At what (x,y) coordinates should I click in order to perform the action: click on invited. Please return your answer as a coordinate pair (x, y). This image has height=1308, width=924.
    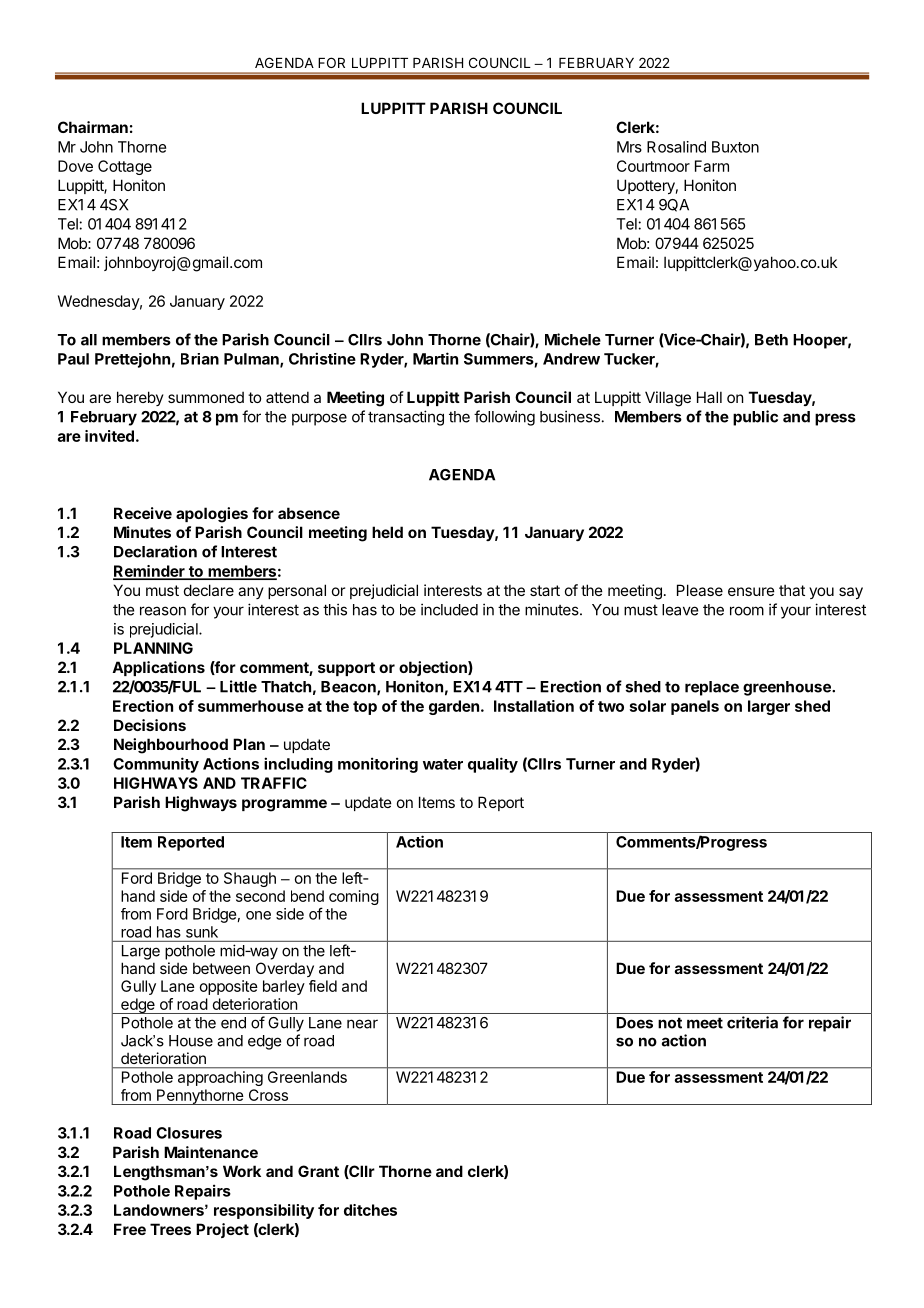
    Looking at the image, I should click on (109, 436).
